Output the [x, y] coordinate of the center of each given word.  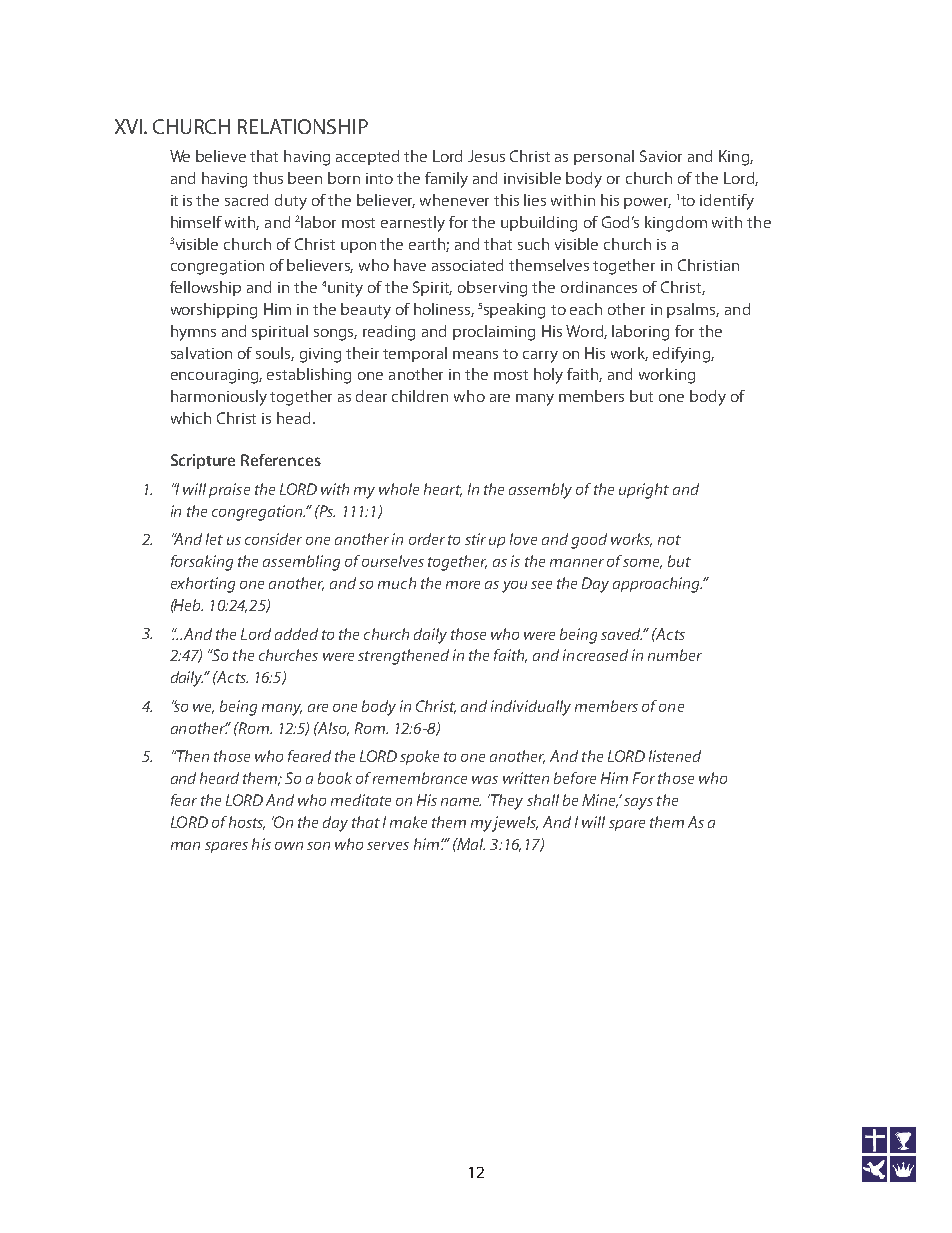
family [446, 180]
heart [443, 490]
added [296, 634]
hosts [247, 823]
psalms [693, 310]
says [638, 804]
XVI [128, 126]
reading [389, 333]
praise [229, 490]
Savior [661, 156]
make [408, 822]
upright [644, 491]
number [675, 655]
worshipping [214, 311]
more [463, 585]
